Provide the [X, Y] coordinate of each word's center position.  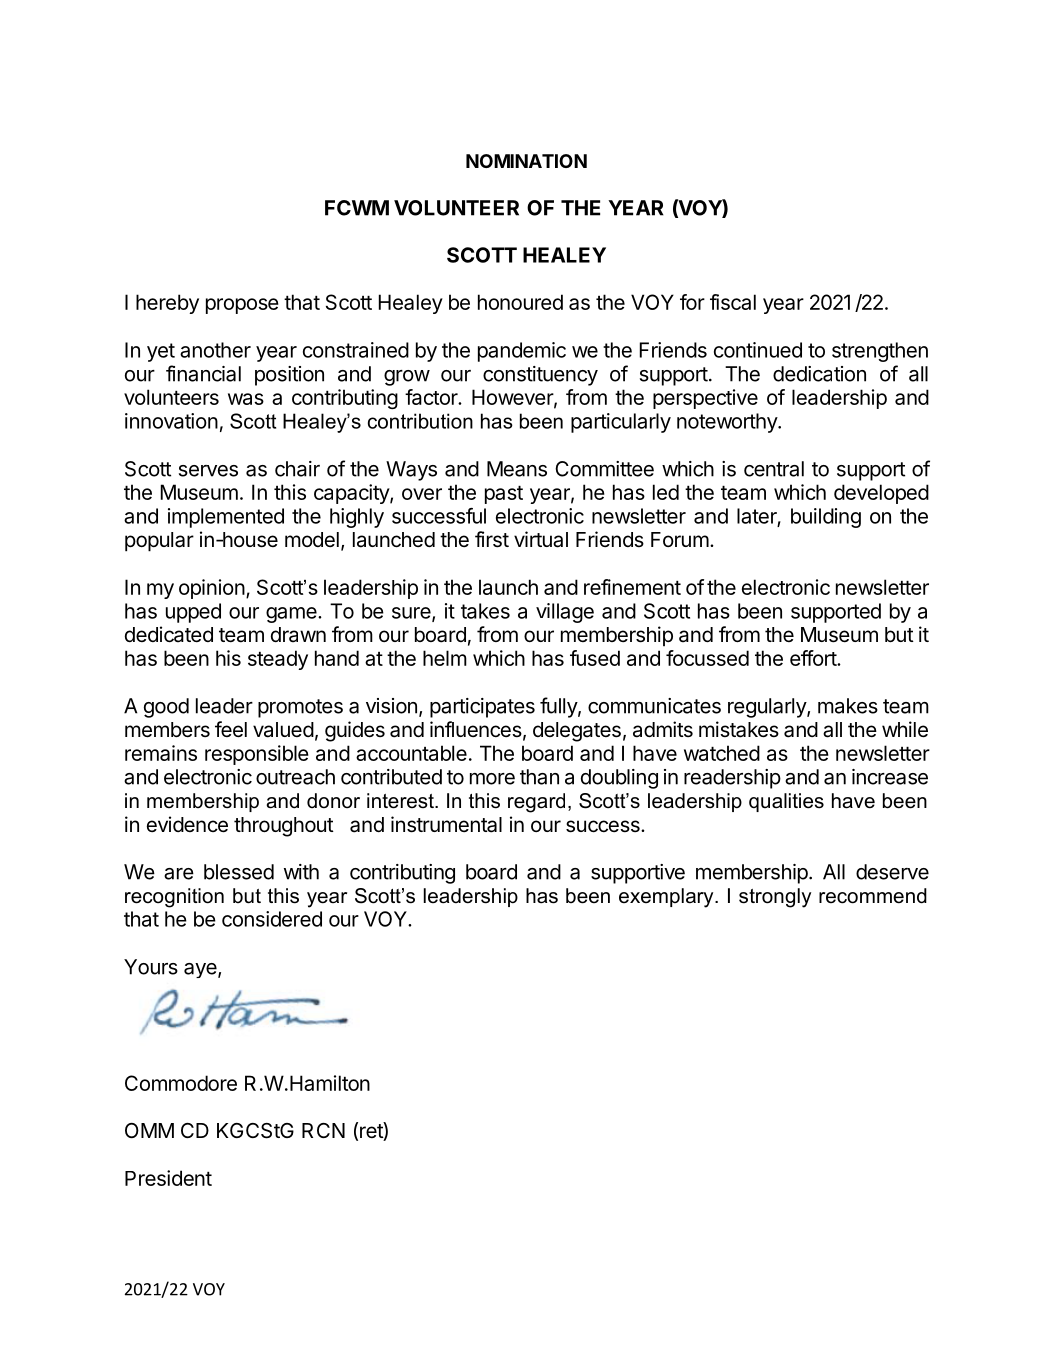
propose [242, 306]
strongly [775, 898]
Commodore [181, 1083]
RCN [323, 1130]
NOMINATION [526, 161]
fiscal [733, 302]
